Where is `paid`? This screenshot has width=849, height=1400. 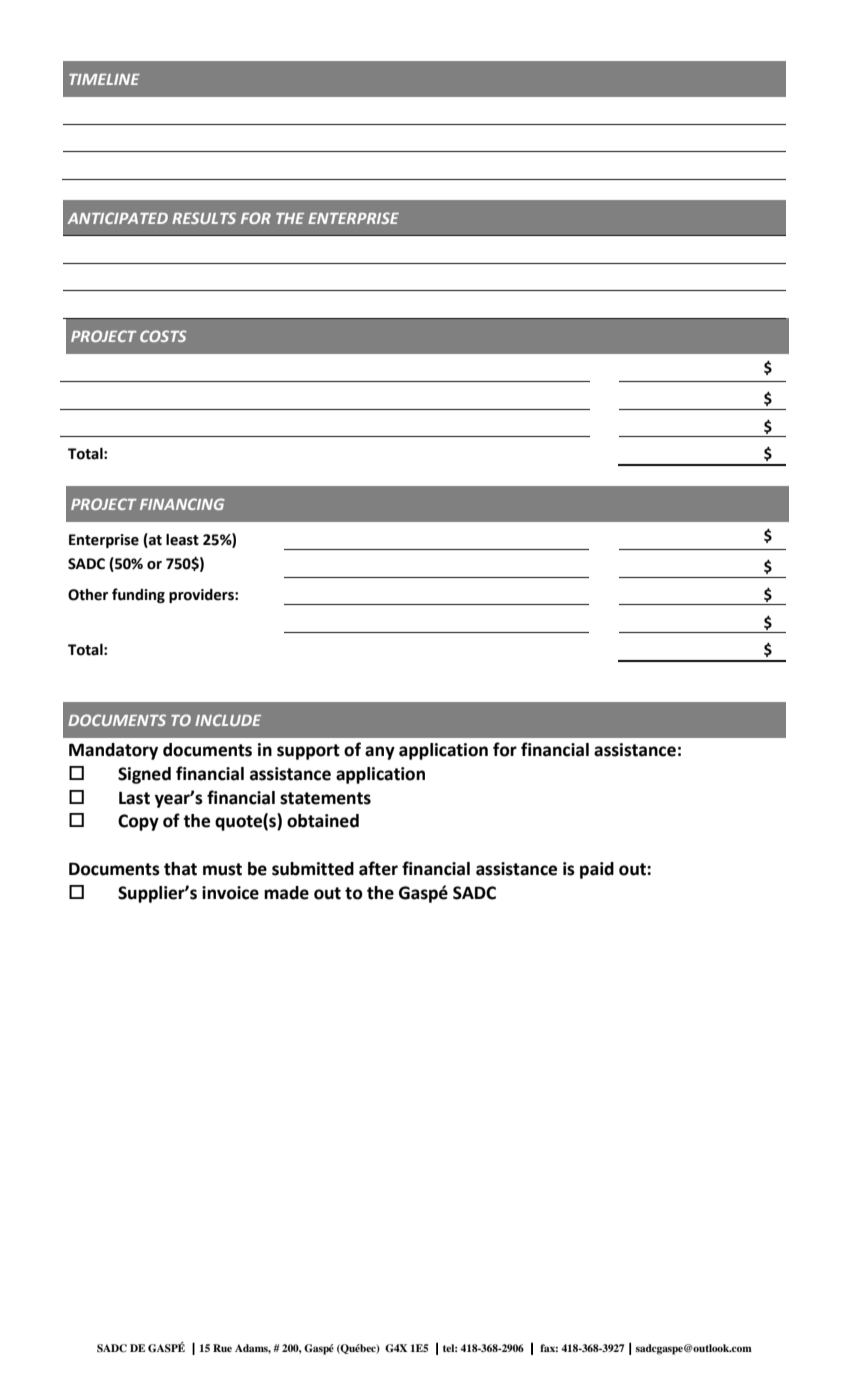
paid is located at coordinates (597, 870).
